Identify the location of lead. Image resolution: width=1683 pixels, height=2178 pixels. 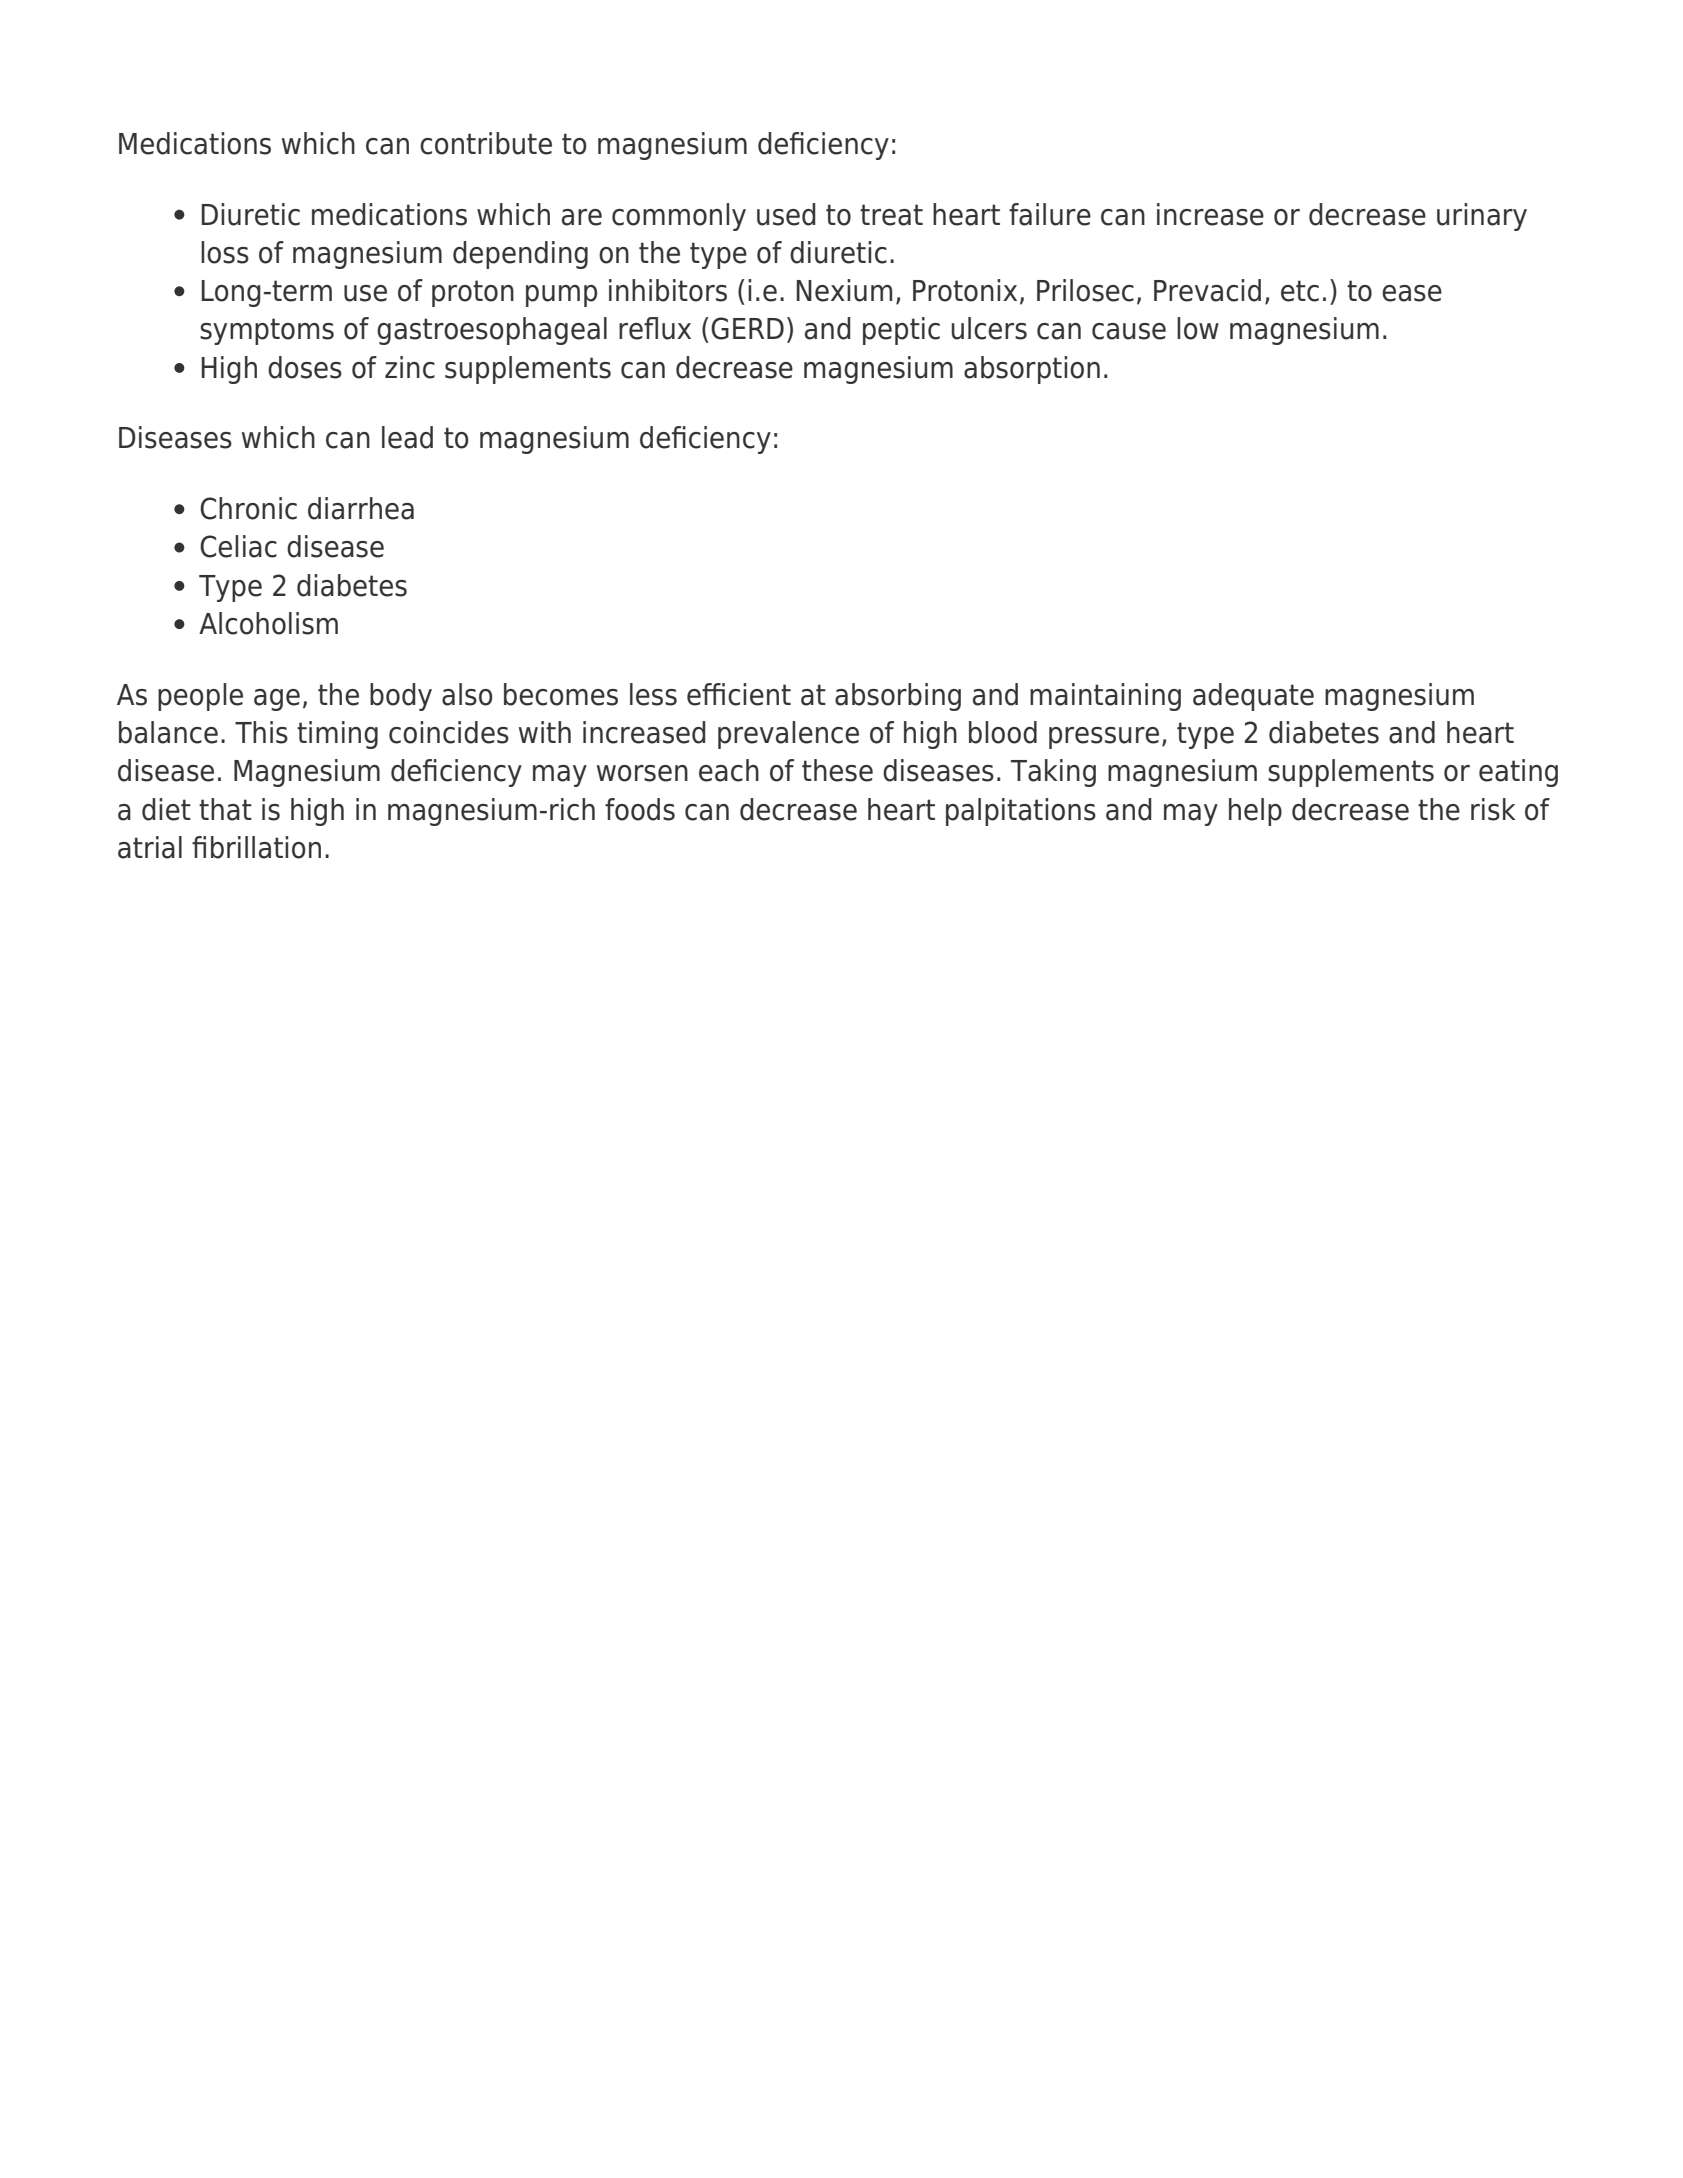
(407, 437).
